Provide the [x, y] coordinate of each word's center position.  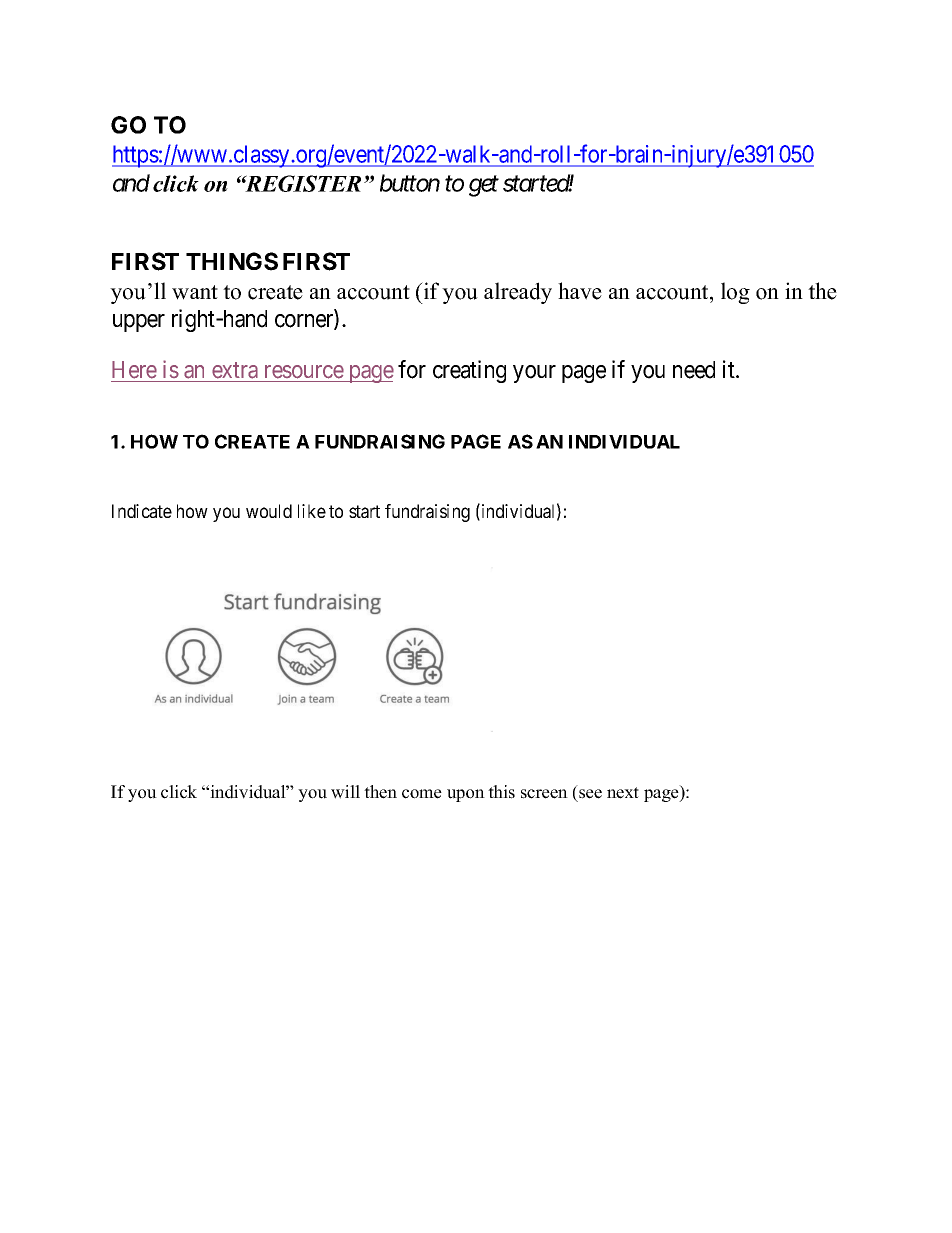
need [694, 370]
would [269, 511]
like [312, 511]
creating [469, 371]
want [195, 292]
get [484, 186]
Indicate [142, 511]
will [345, 792]
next [623, 793]
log [735, 293]
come [422, 794]
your [534, 374]
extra [235, 370]
